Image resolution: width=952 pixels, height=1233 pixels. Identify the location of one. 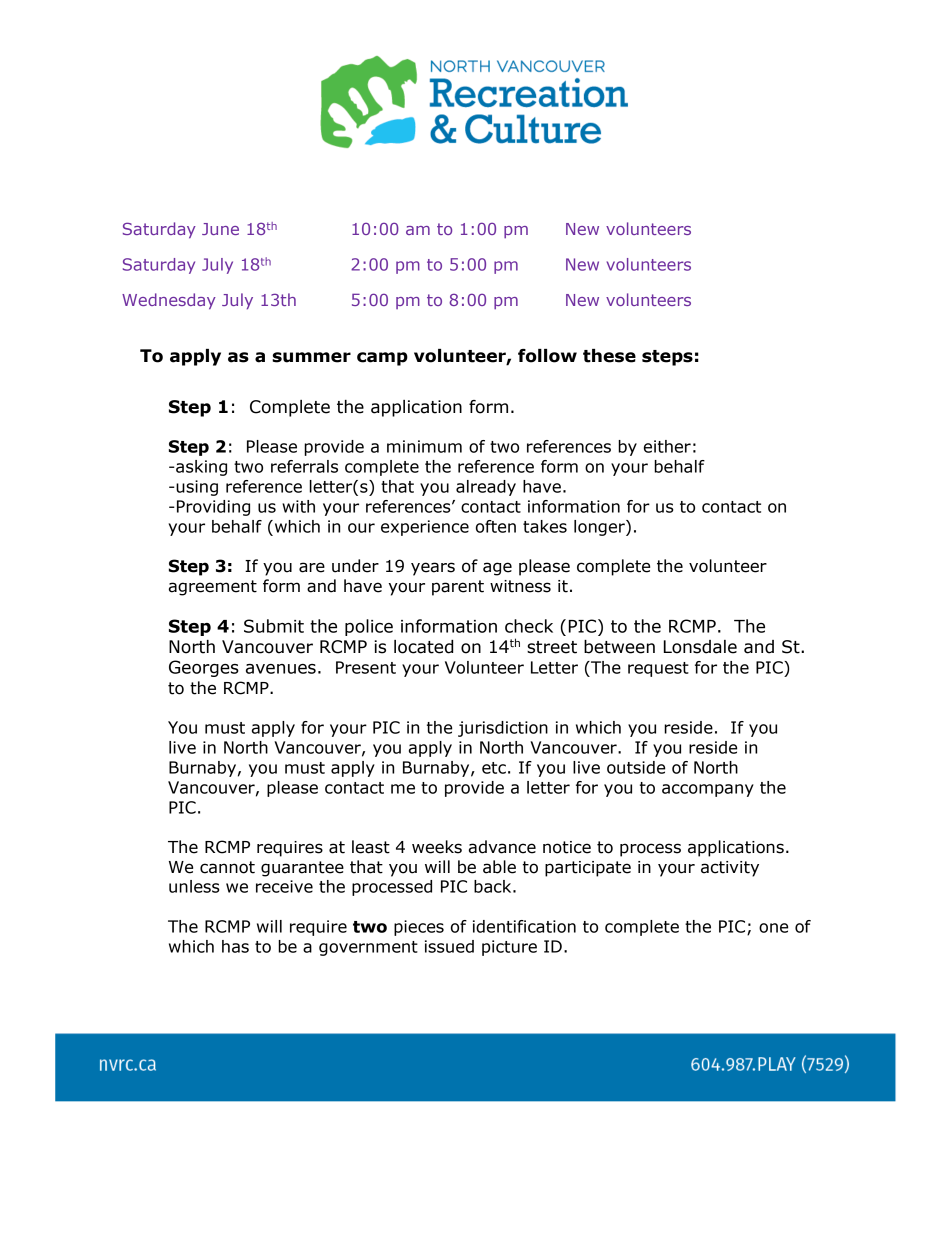
(773, 928).
